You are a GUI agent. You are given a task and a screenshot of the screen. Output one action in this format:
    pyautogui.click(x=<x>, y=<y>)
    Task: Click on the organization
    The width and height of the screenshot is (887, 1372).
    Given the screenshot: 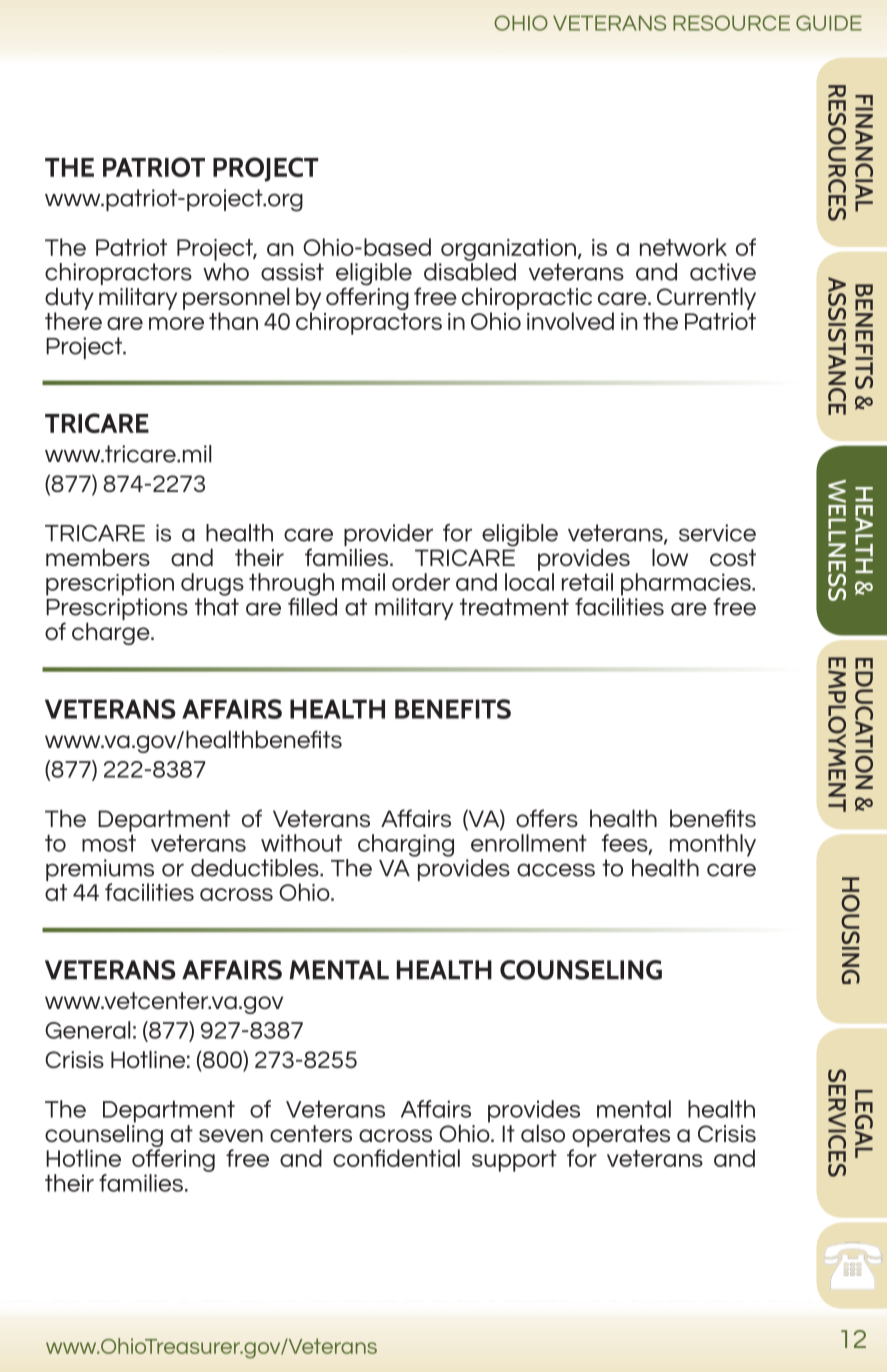 What is the action you would take?
    pyautogui.click(x=508, y=250)
